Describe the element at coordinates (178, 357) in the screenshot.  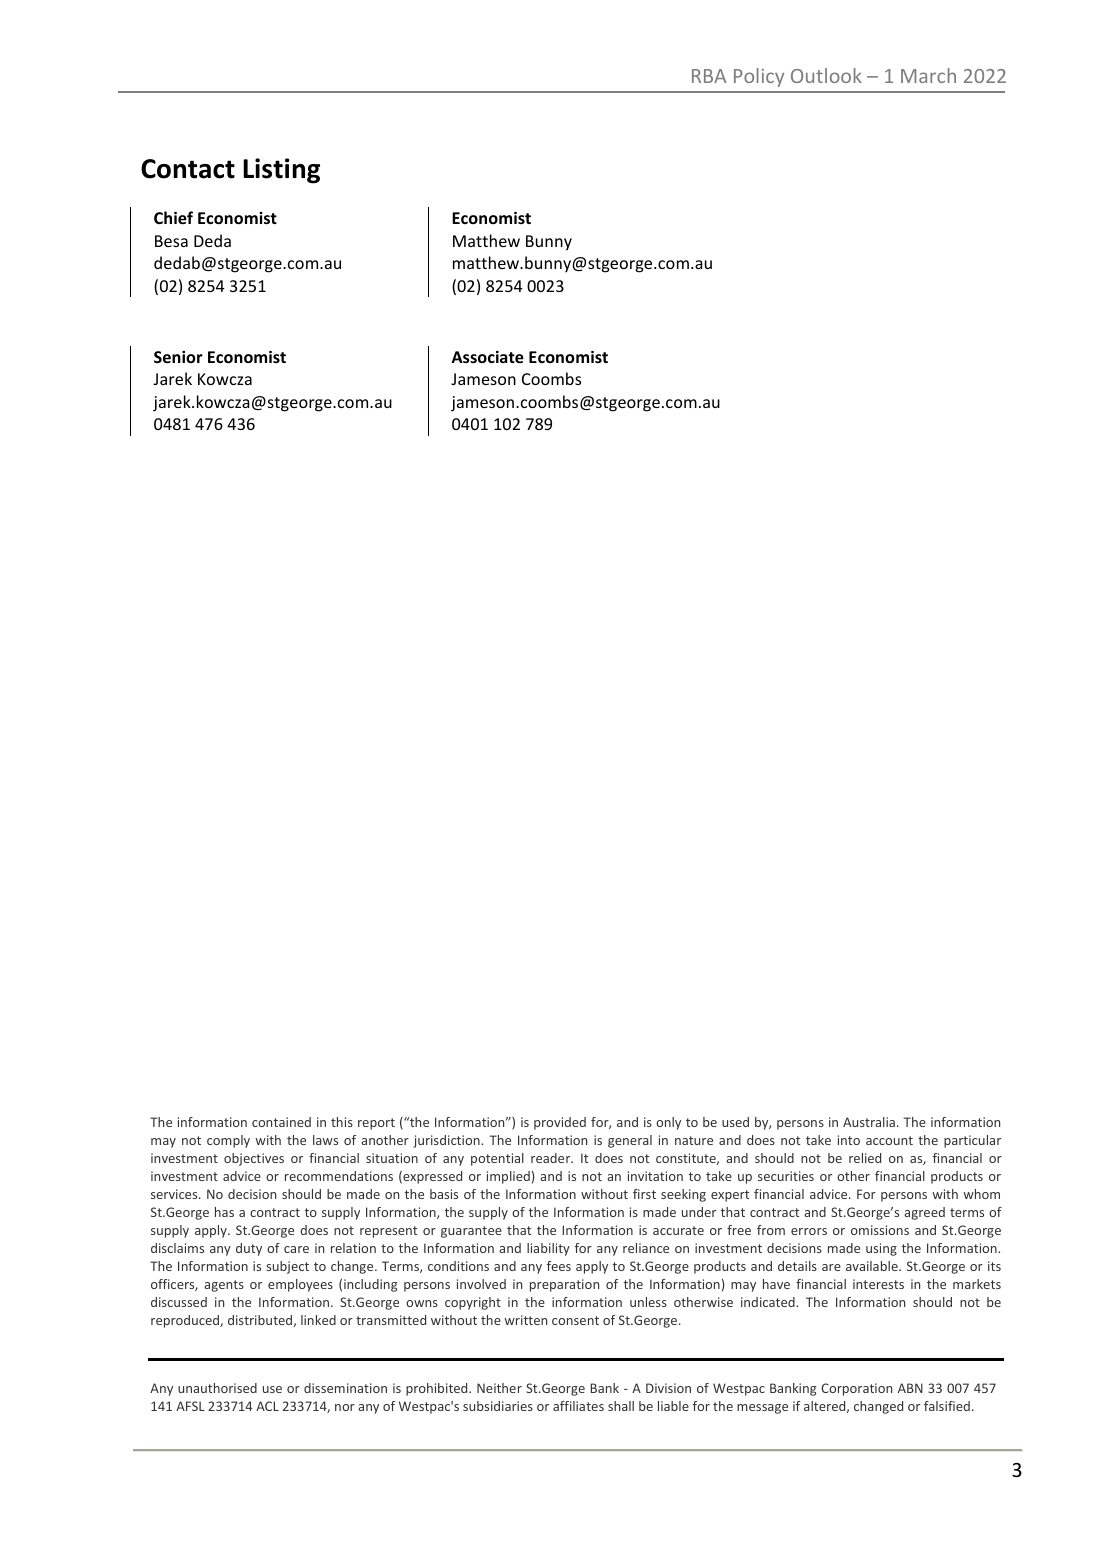
I see `Senior` at that location.
